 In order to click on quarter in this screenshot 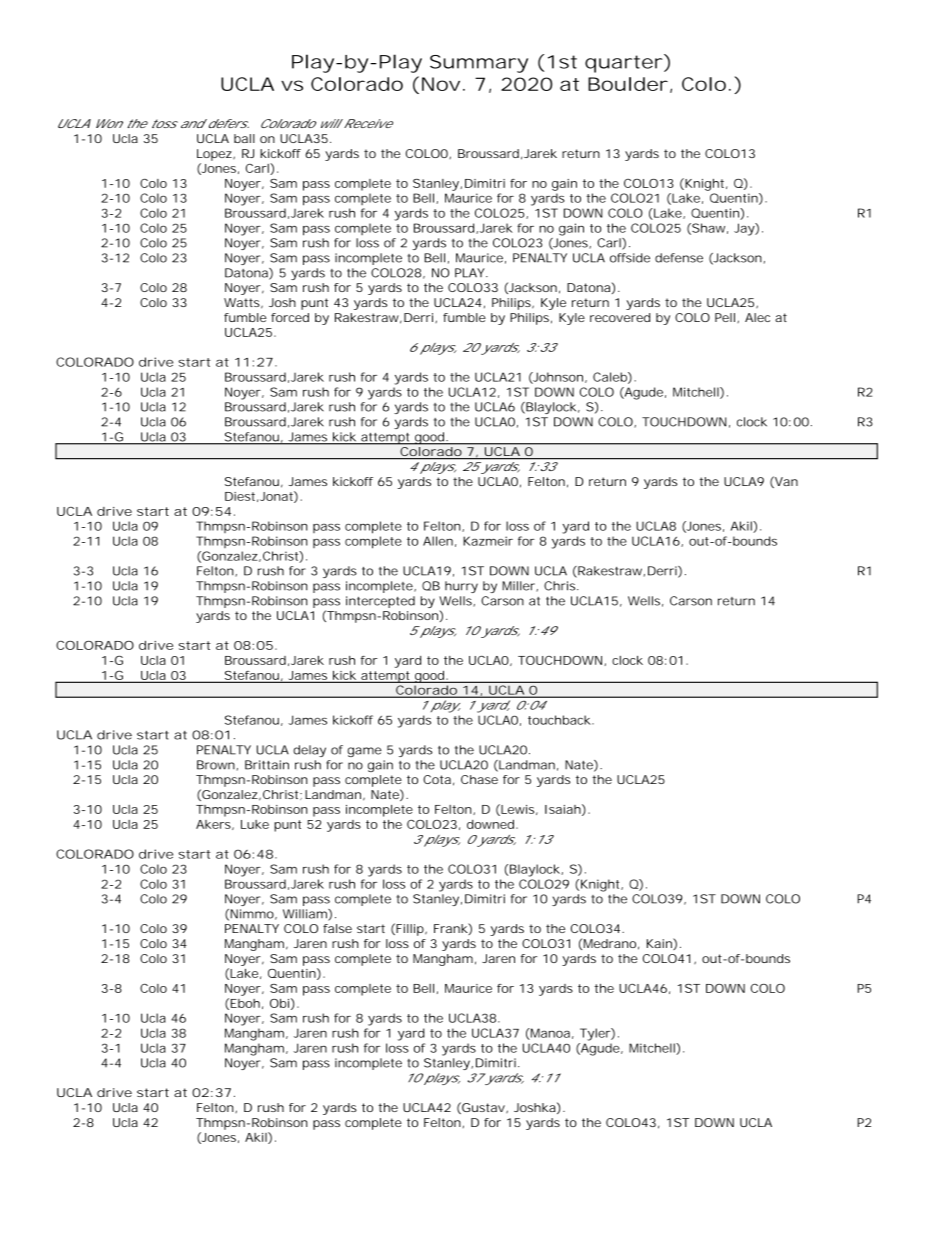, I will do `click(623, 64)`.
